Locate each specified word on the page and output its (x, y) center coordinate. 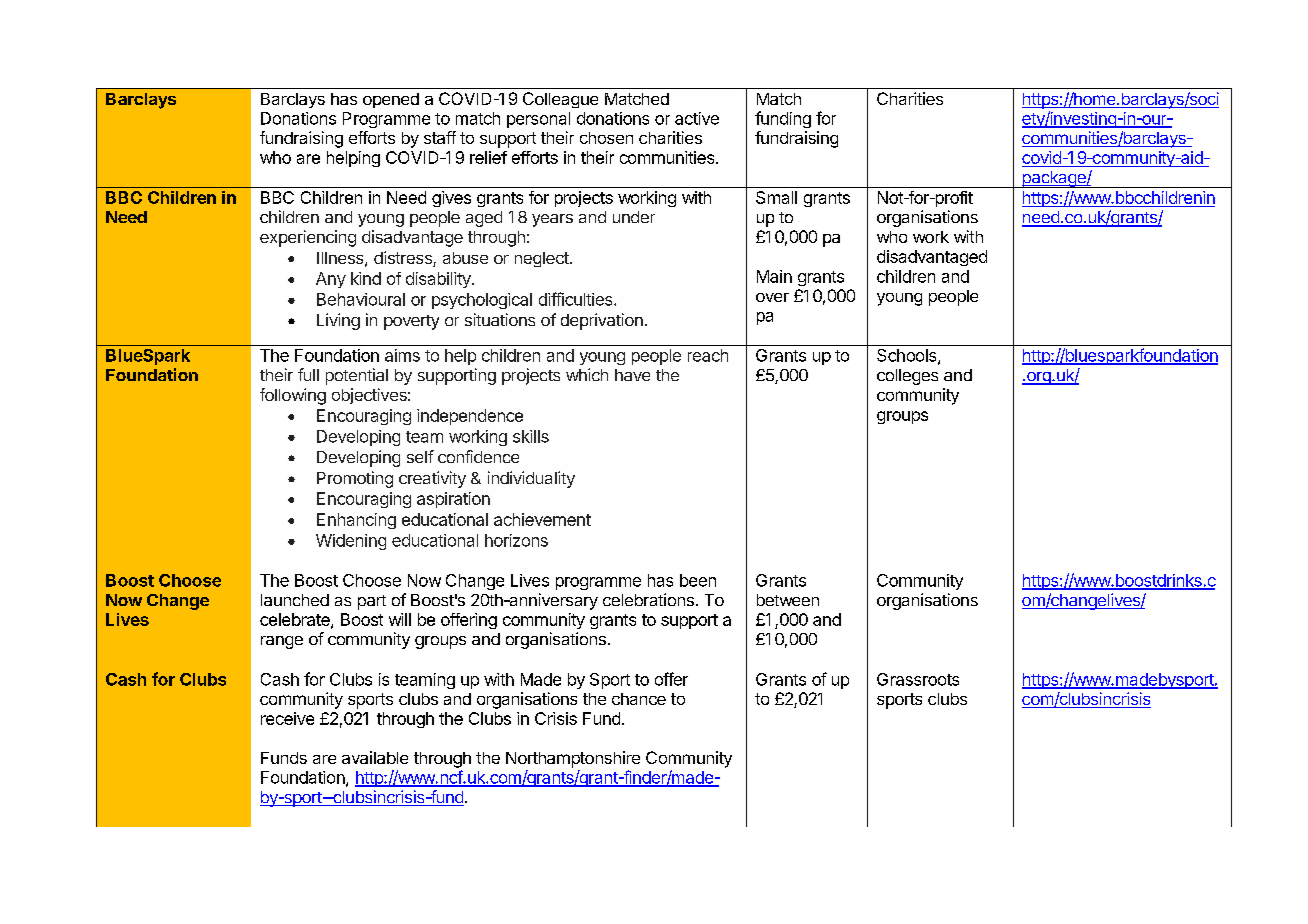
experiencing (308, 238)
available (375, 757)
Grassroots (918, 679)
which (587, 374)
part (372, 602)
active (697, 118)
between (788, 600)
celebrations (648, 599)
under (634, 217)
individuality (531, 479)
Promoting (355, 479)
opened (391, 100)
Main (774, 276)
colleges (907, 377)
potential (357, 376)
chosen (606, 138)
